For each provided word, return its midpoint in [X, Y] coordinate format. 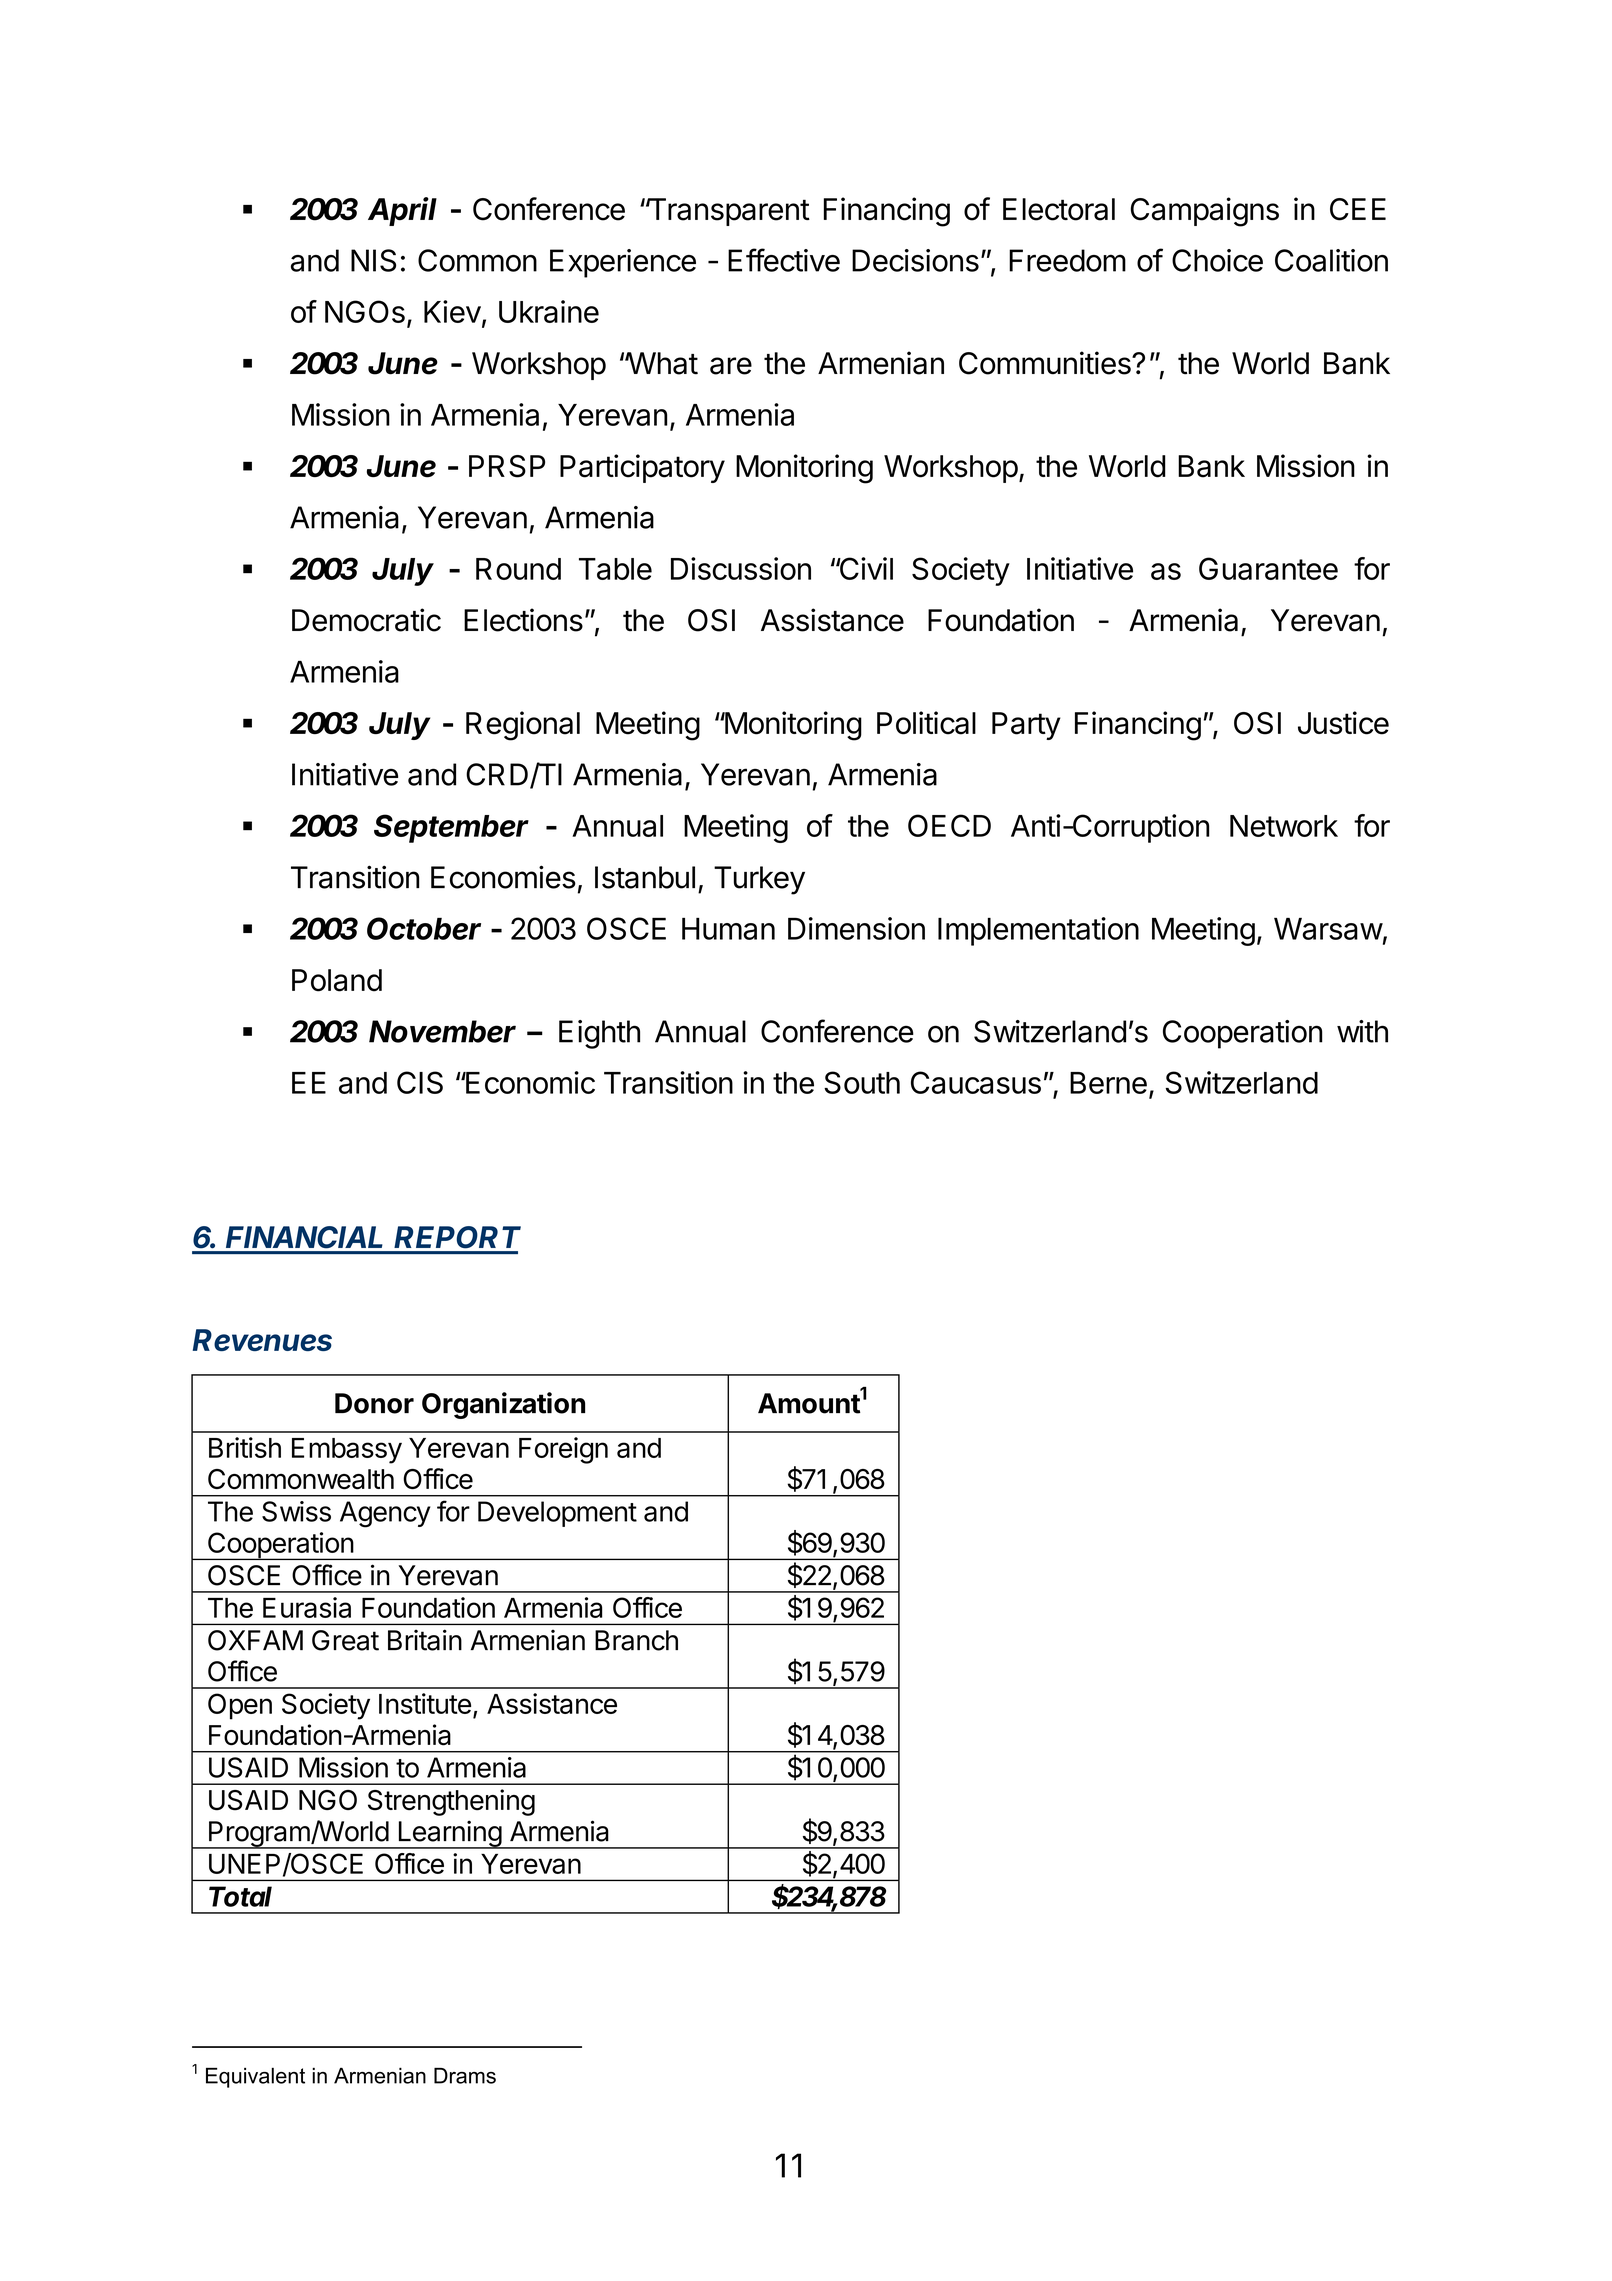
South [862, 1082]
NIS [373, 260]
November [442, 1031]
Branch [636, 1640]
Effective [784, 260]
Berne [1108, 1083]
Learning [449, 1834]
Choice [1217, 260]
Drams [465, 2075]
